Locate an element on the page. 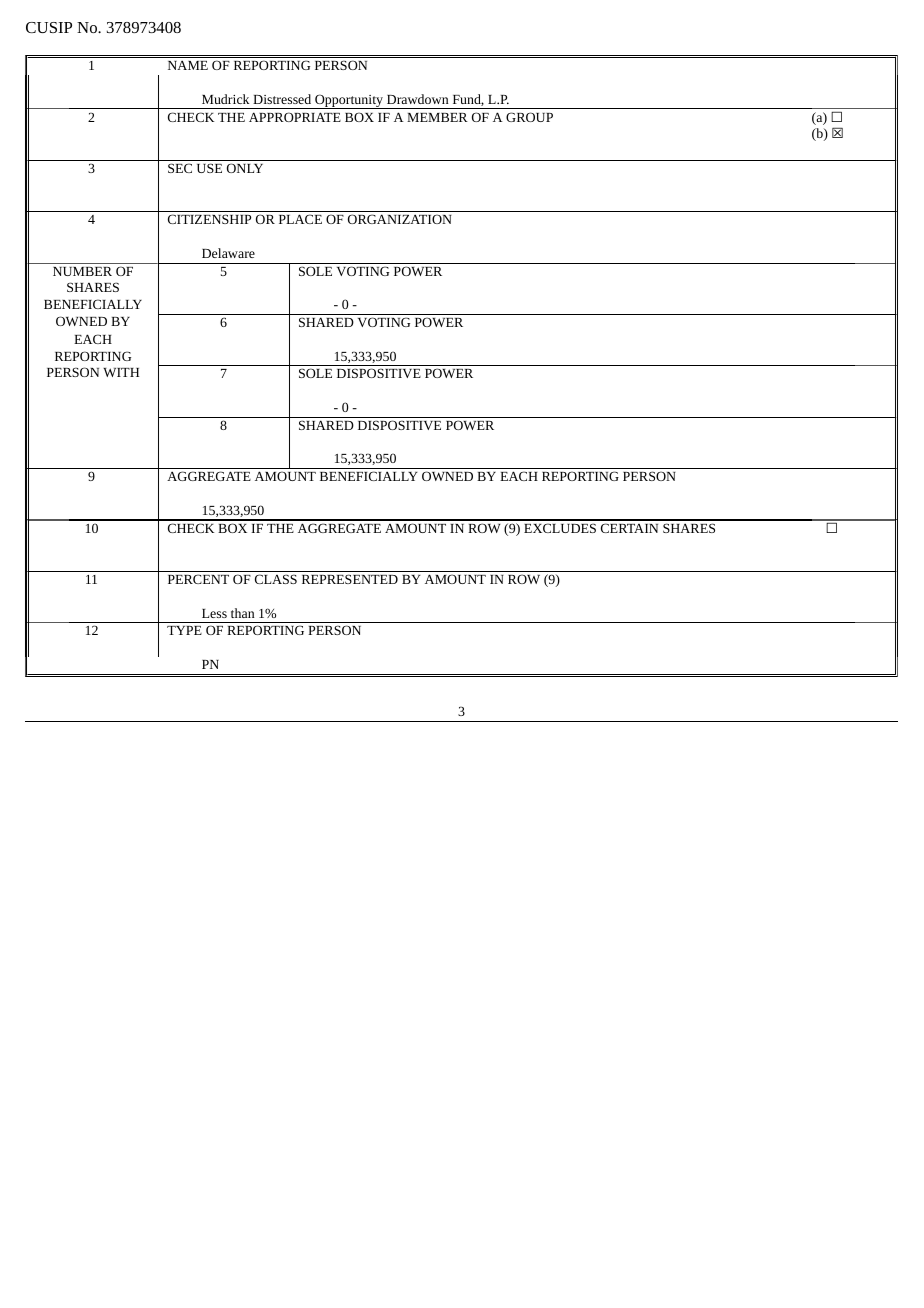  REPRESENTED is located at coordinates (350, 579).
